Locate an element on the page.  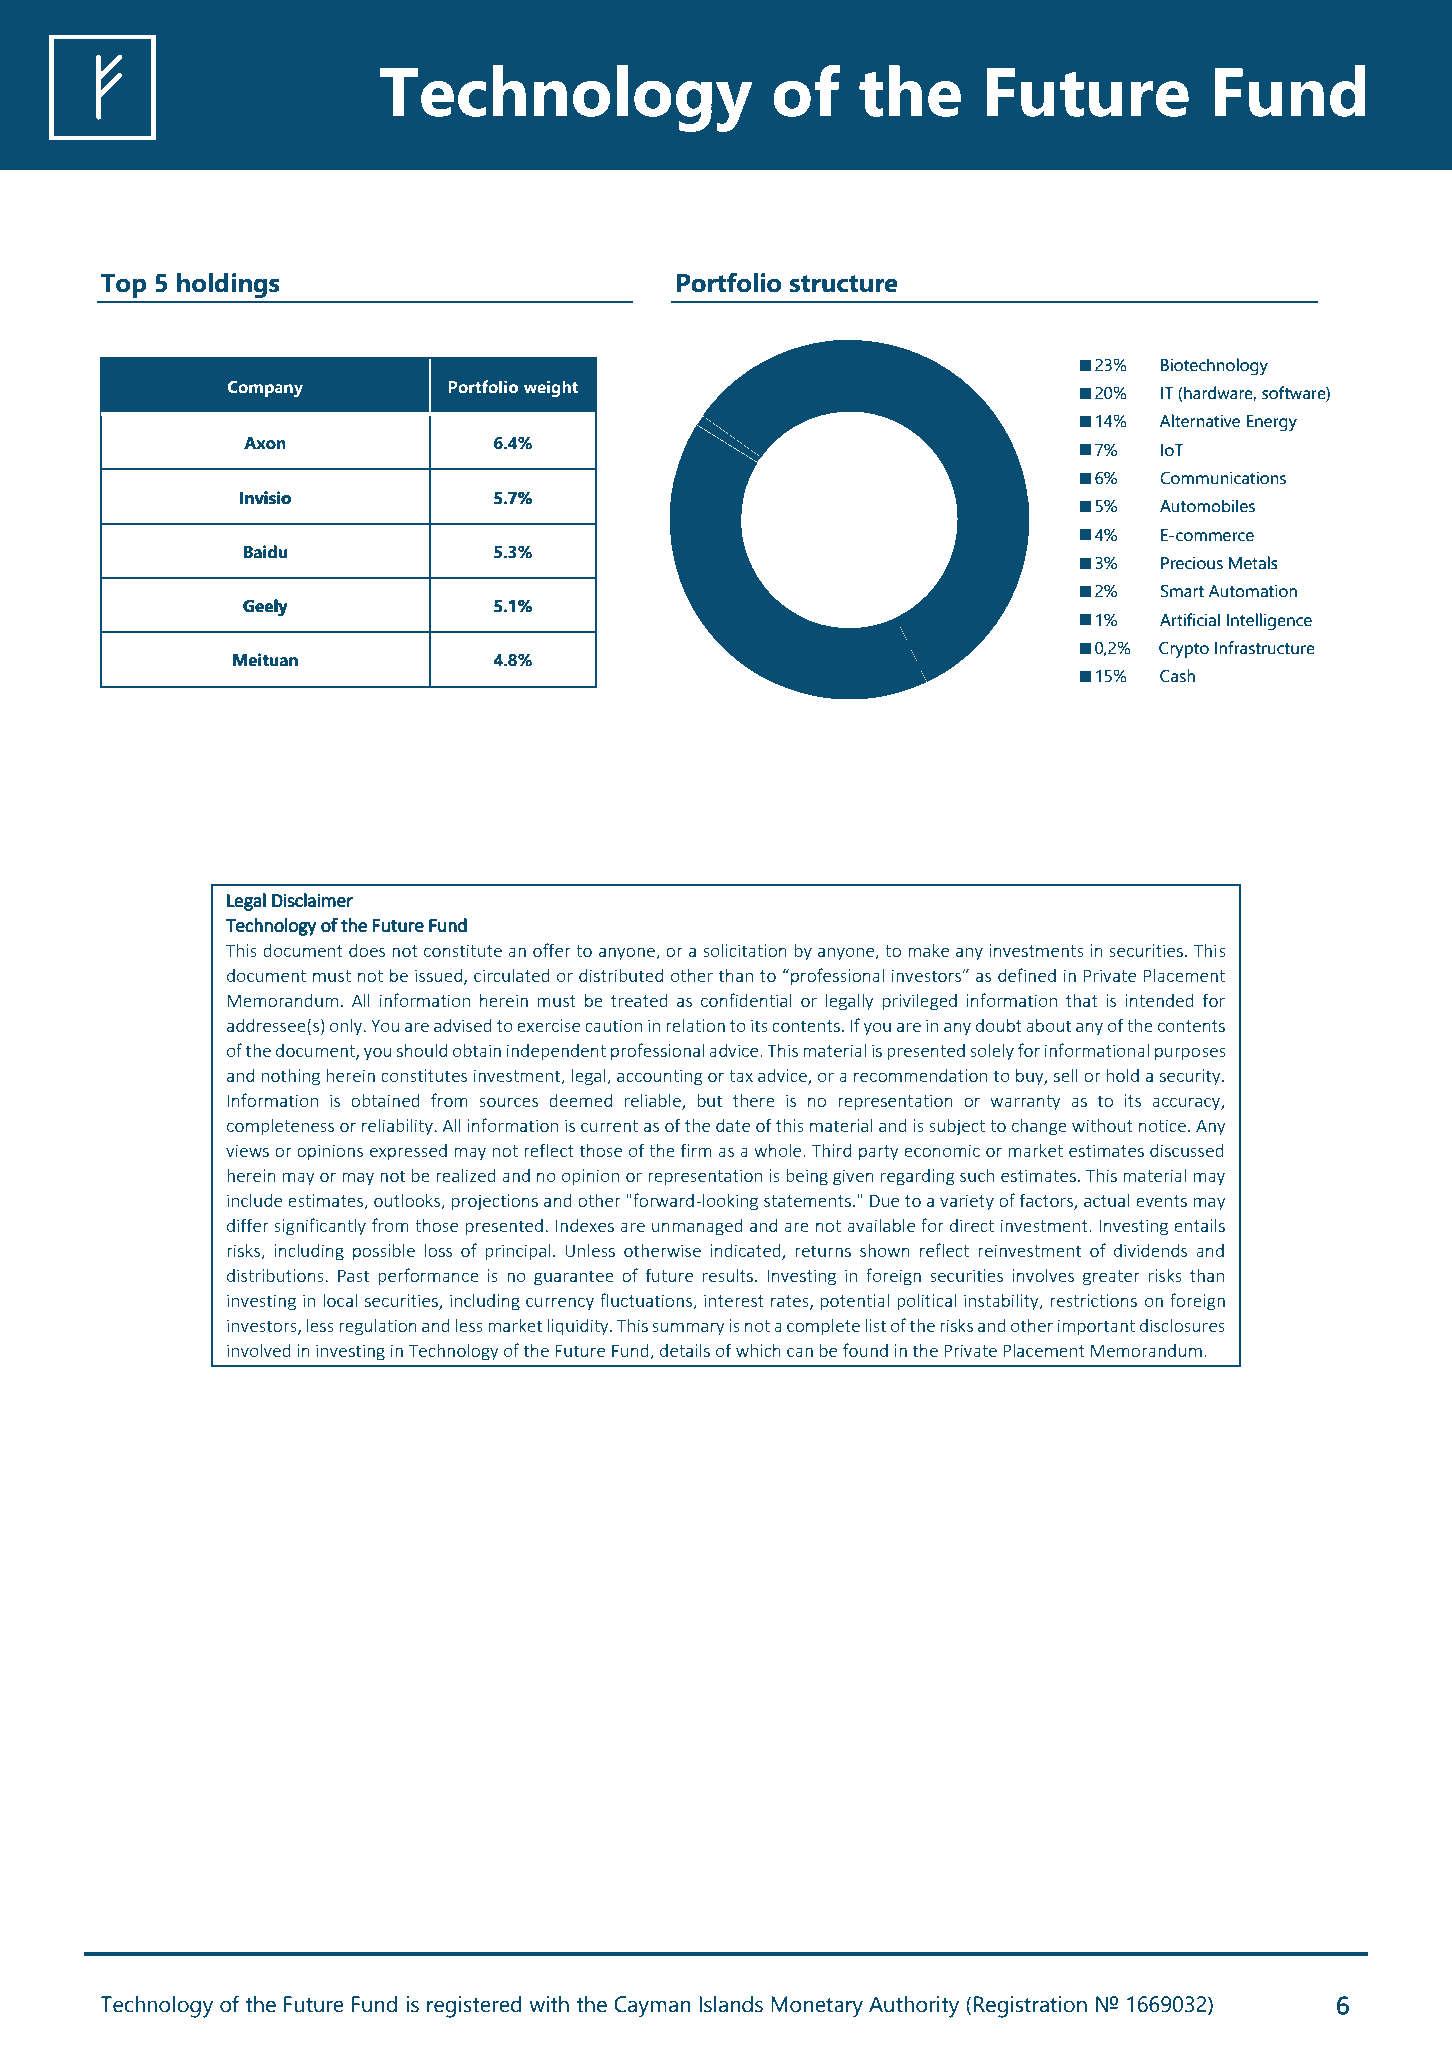
Islands is located at coordinates (731, 2004).
